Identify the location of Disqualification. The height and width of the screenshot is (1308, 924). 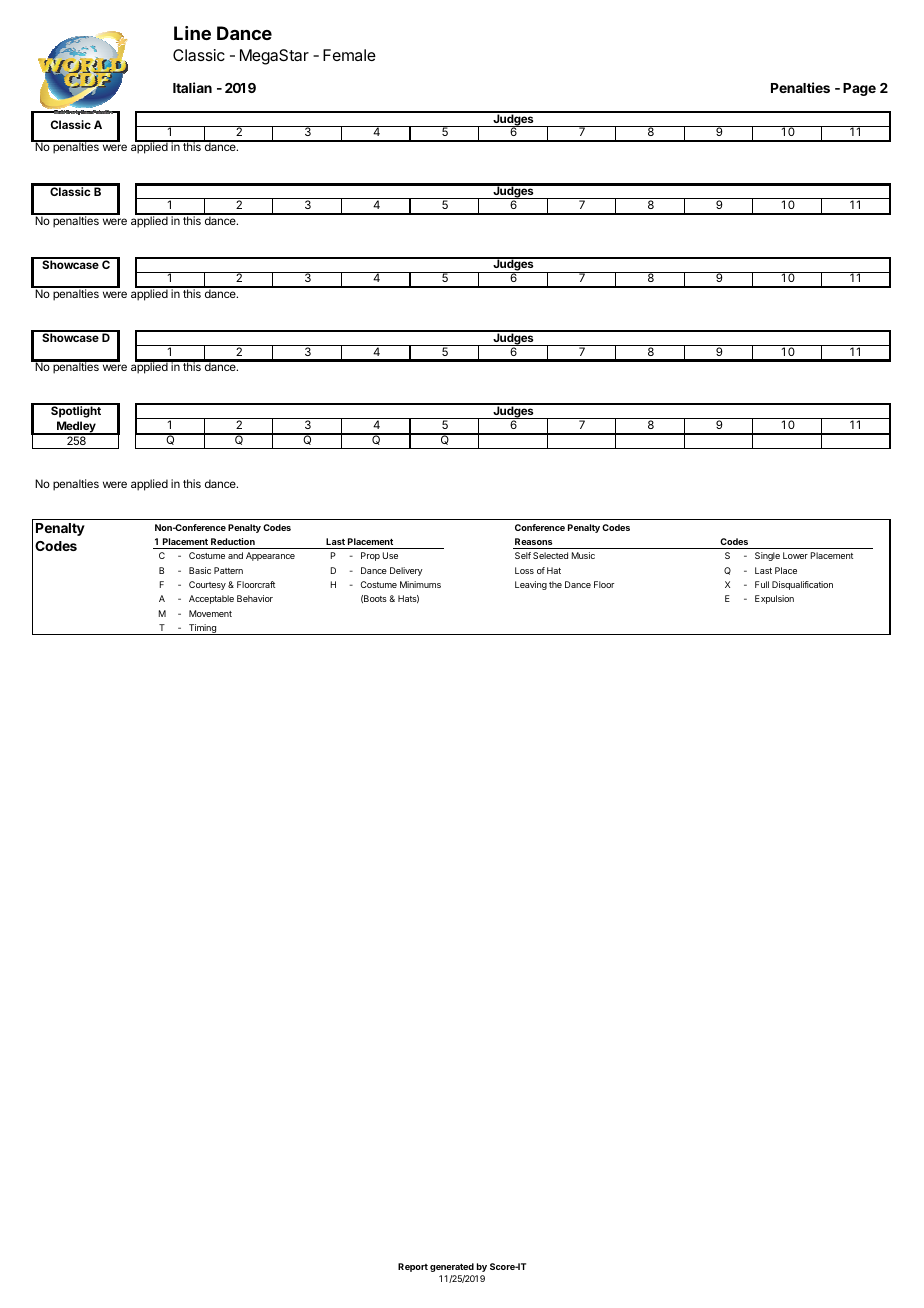
(802, 585).
